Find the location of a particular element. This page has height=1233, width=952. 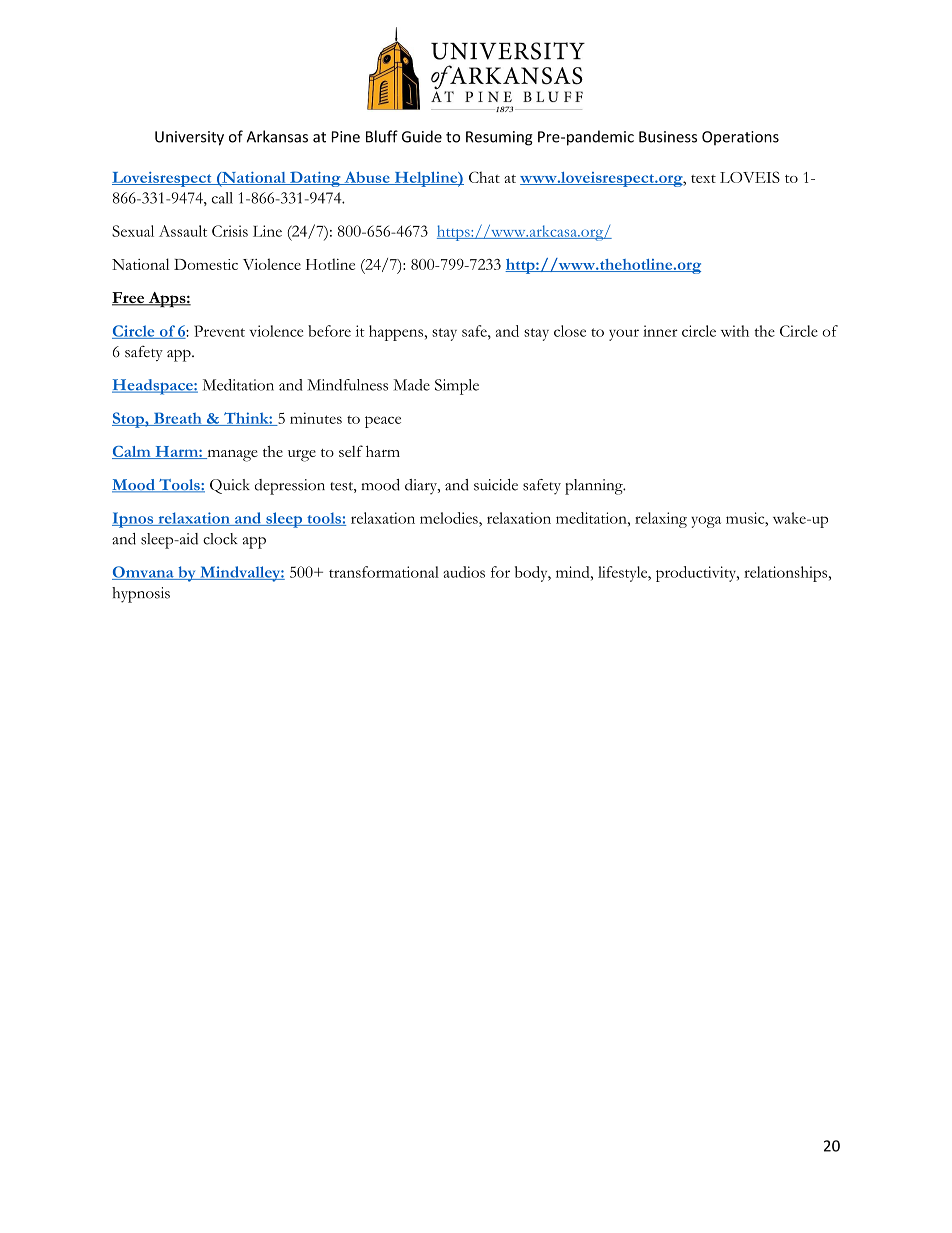

lifestyle is located at coordinates (624, 574).
